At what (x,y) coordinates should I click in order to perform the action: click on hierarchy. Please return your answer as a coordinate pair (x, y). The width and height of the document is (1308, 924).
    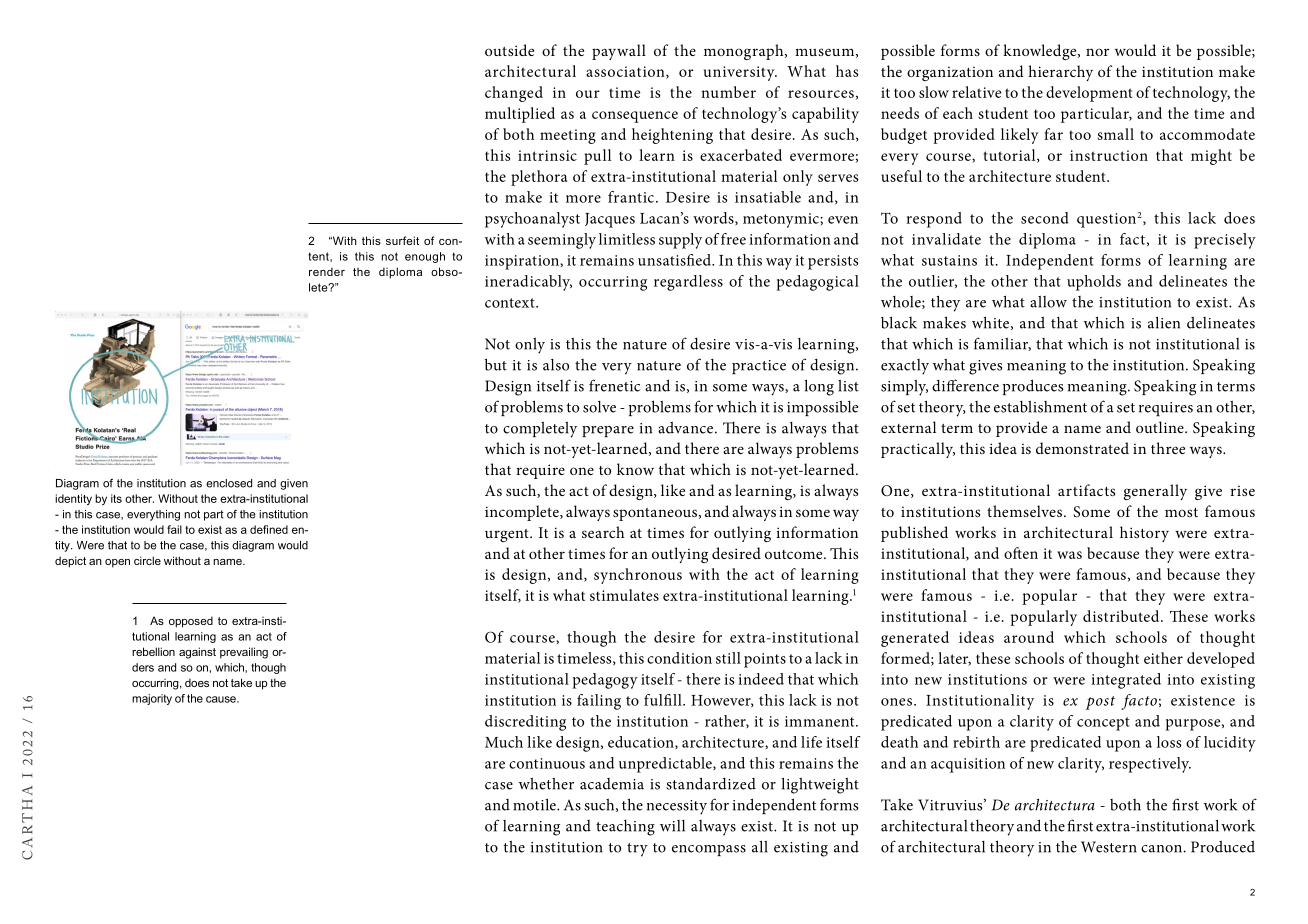
    Looking at the image, I should click on (1060, 73).
